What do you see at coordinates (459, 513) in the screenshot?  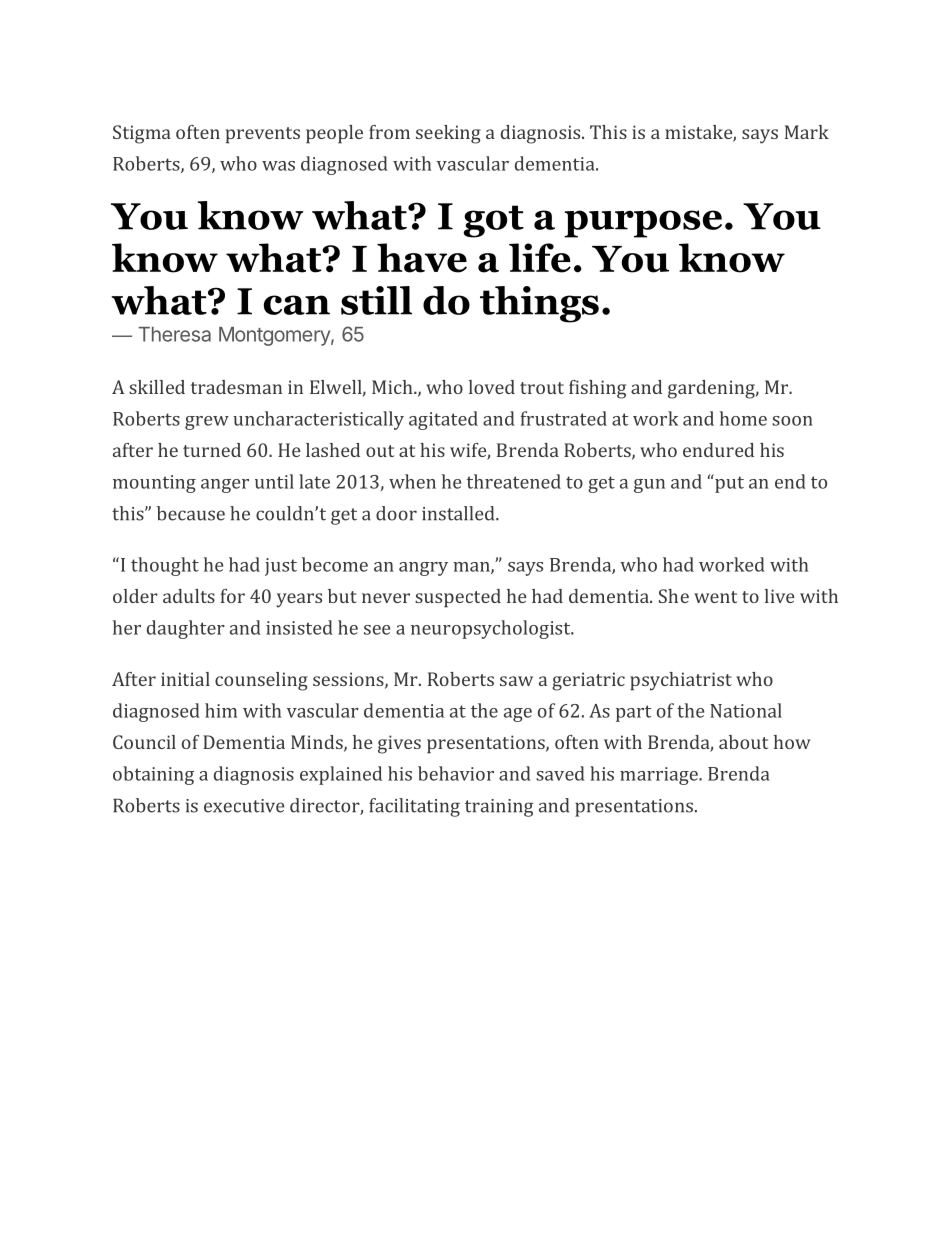 I see `installed` at bounding box center [459, 513].
